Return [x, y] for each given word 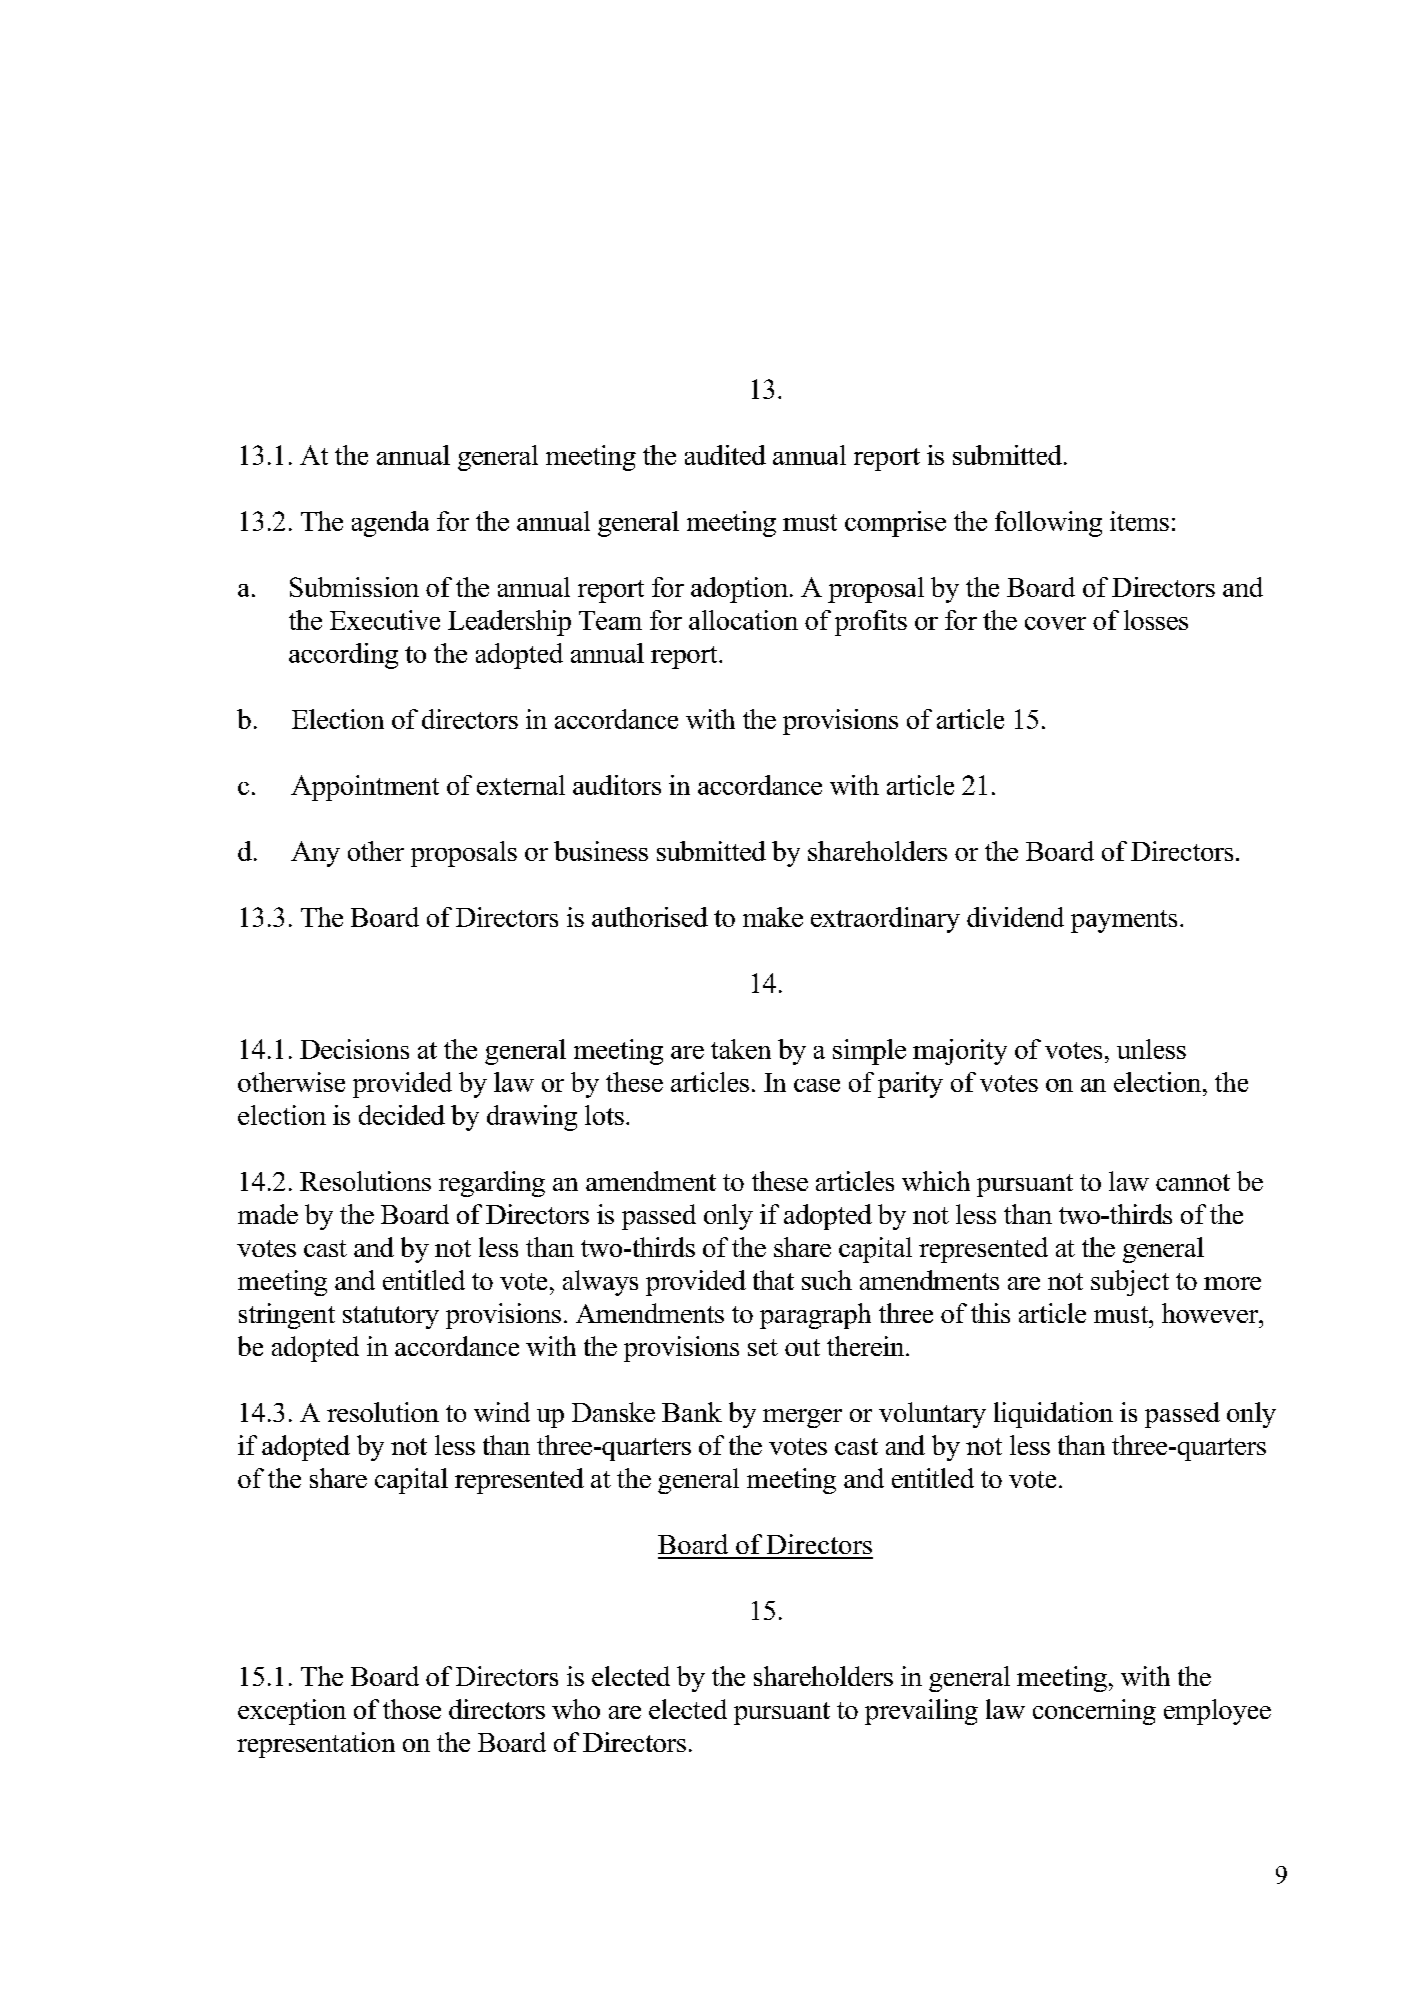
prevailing [921, 1712]
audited [725, 455]
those [412, 1709]
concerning [1094, 1712]
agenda [390, 524]
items [1139, 521]
